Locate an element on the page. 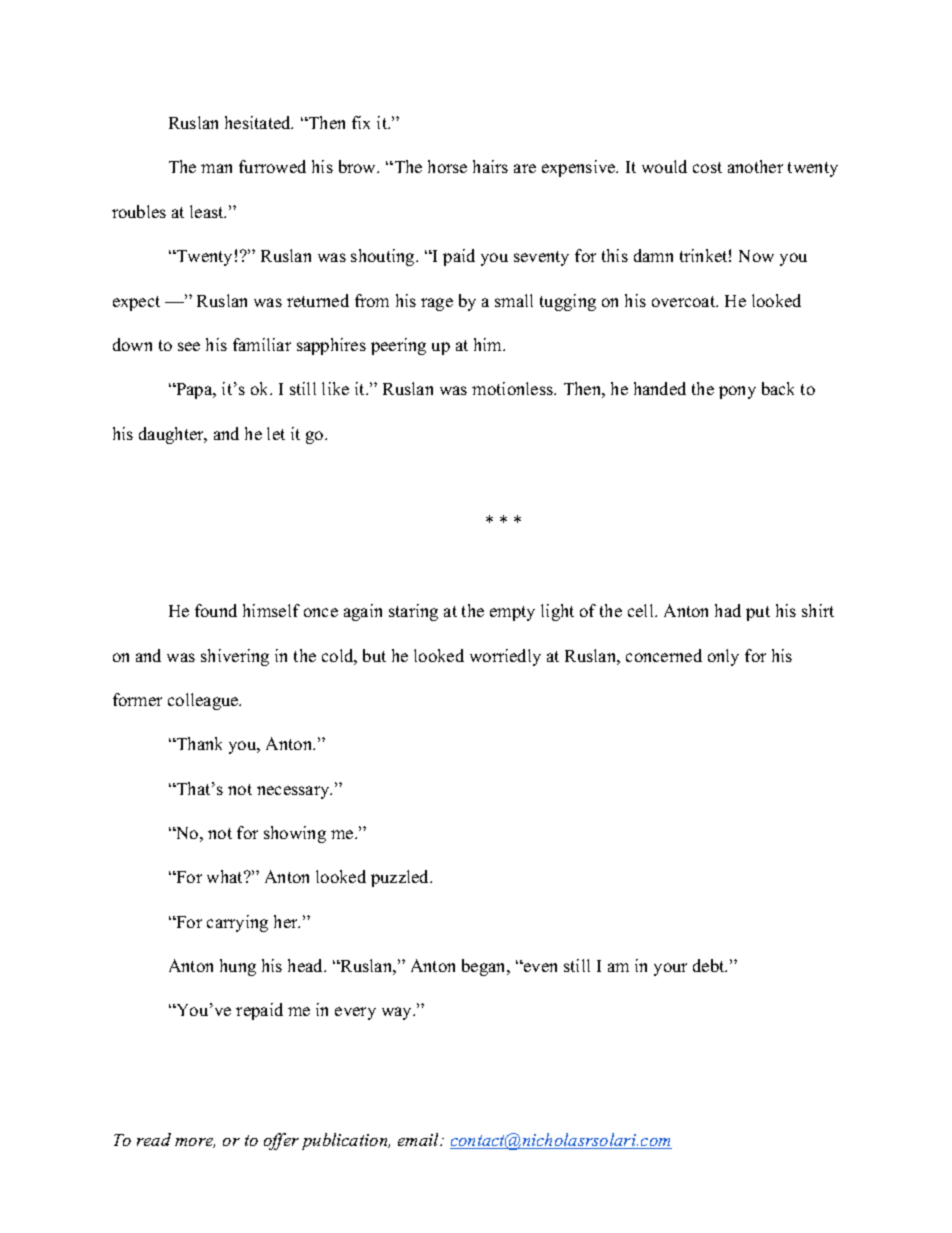 This page has height=1233, width=952. found is located at coordinates (216, 610).
